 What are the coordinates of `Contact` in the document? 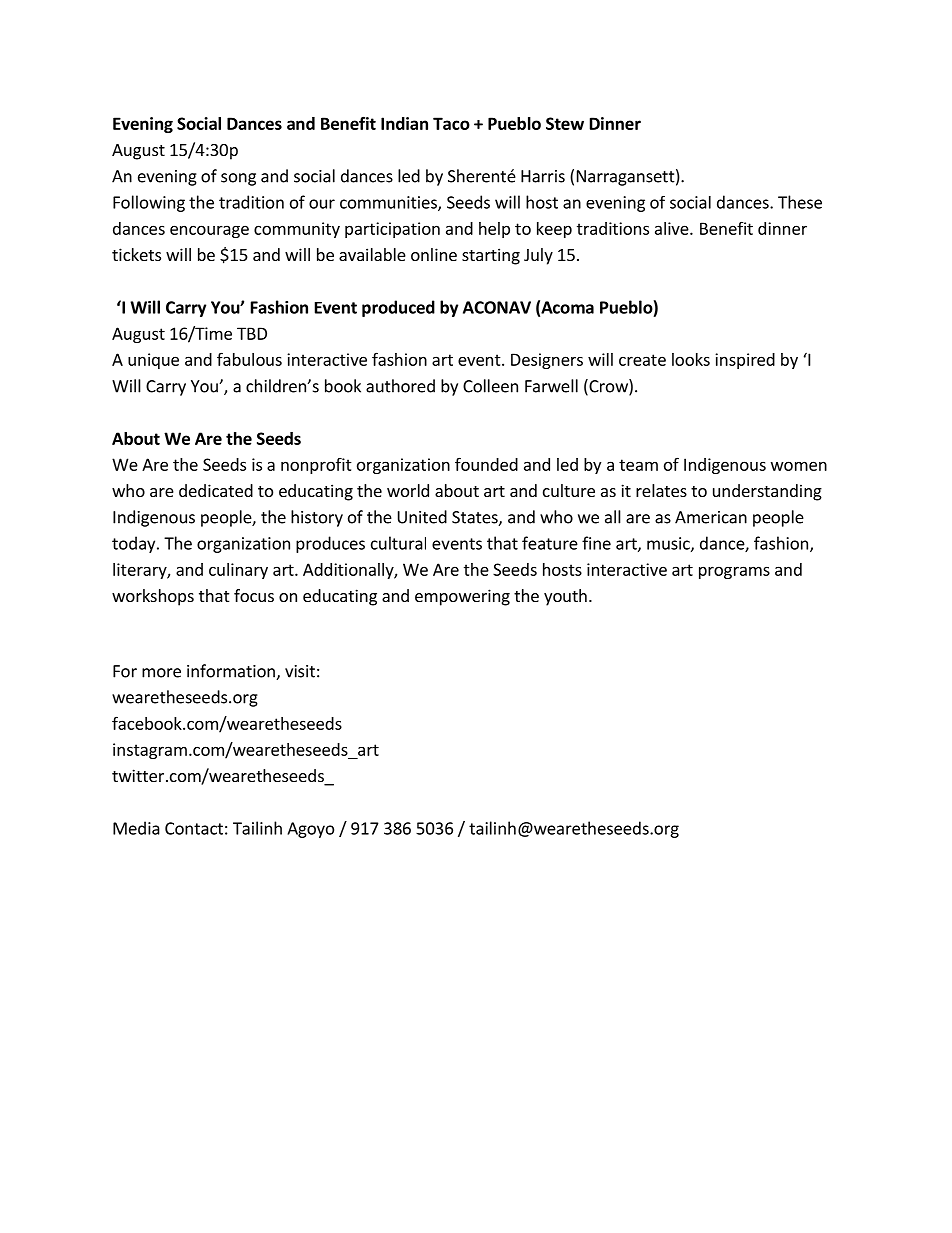 It's located at (194, 828).
